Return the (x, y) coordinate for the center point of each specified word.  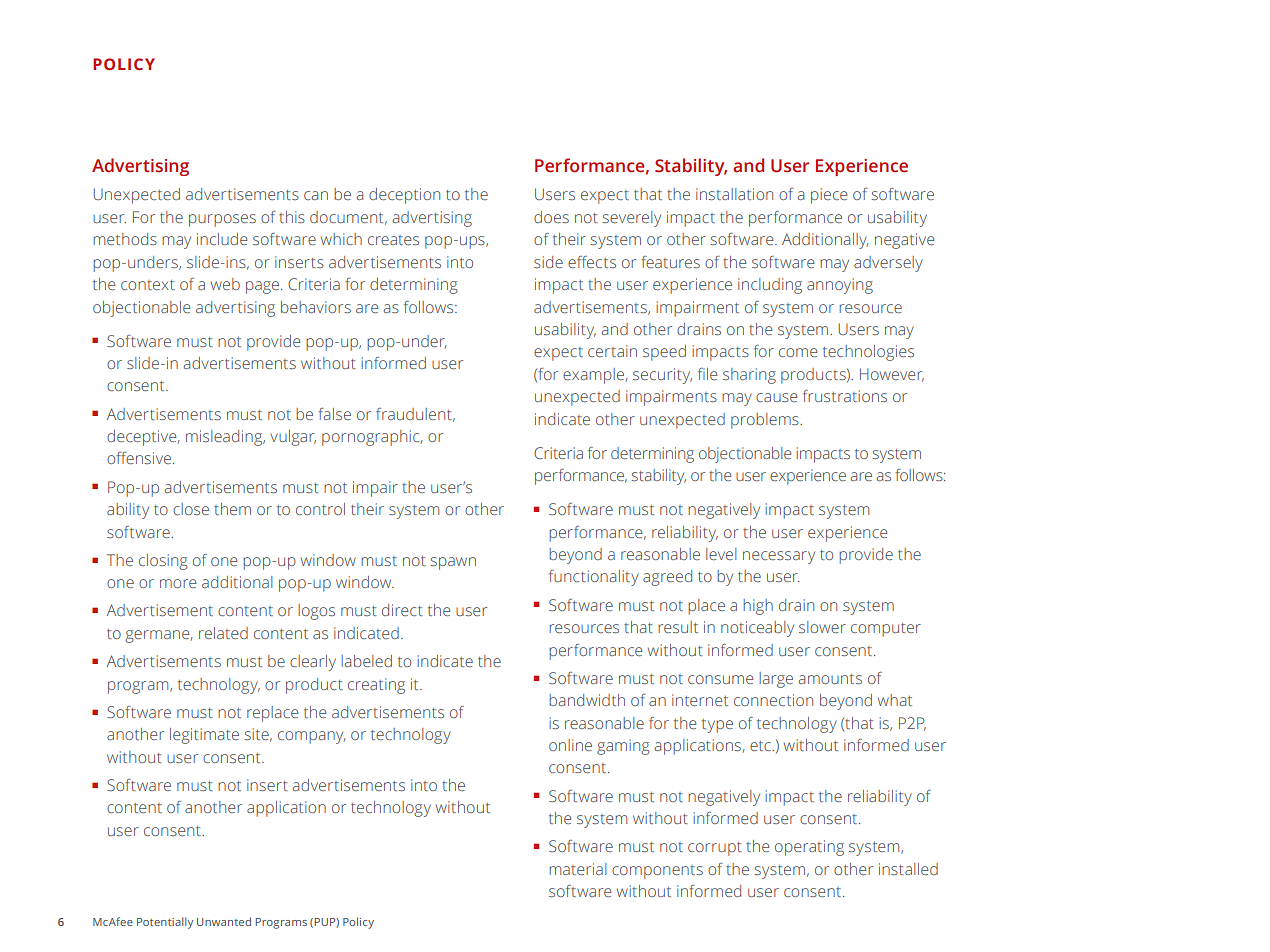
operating (809, 848)
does (551, 217)
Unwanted (224, 921)
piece (829, 196)
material (577, 869)
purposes (222, 220)
